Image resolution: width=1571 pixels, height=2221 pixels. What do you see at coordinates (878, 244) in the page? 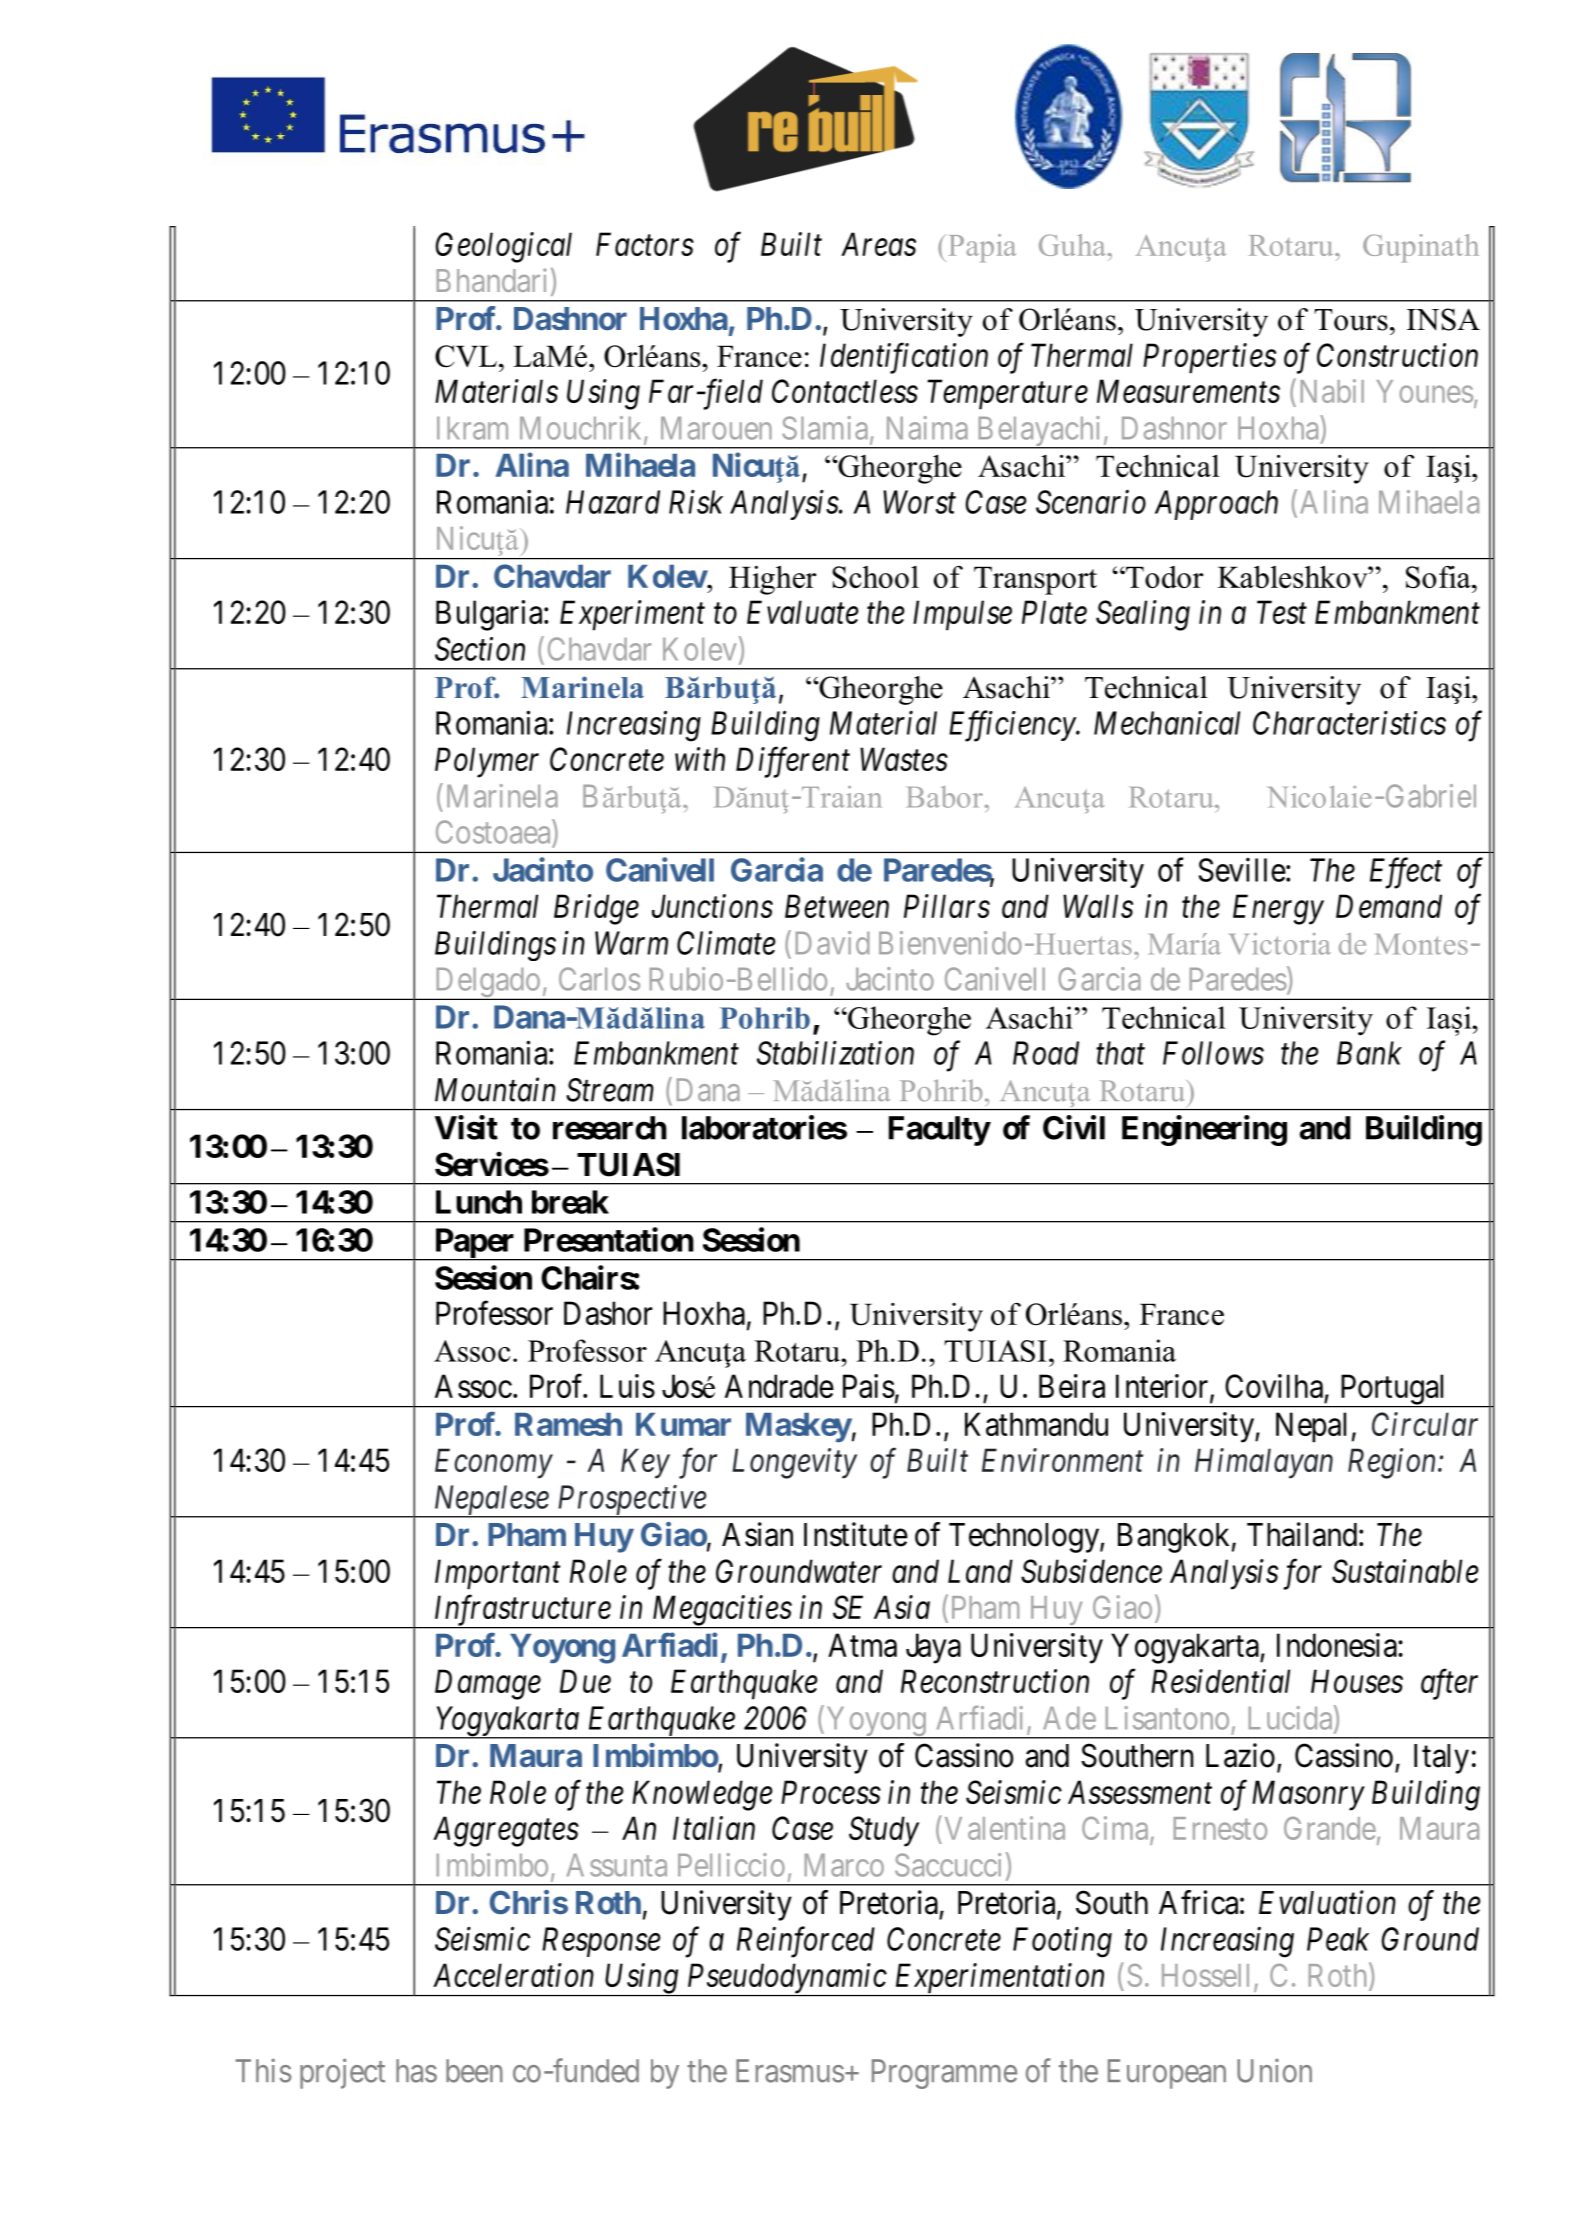
I see `Areas` at bounding box center [878, 244].
